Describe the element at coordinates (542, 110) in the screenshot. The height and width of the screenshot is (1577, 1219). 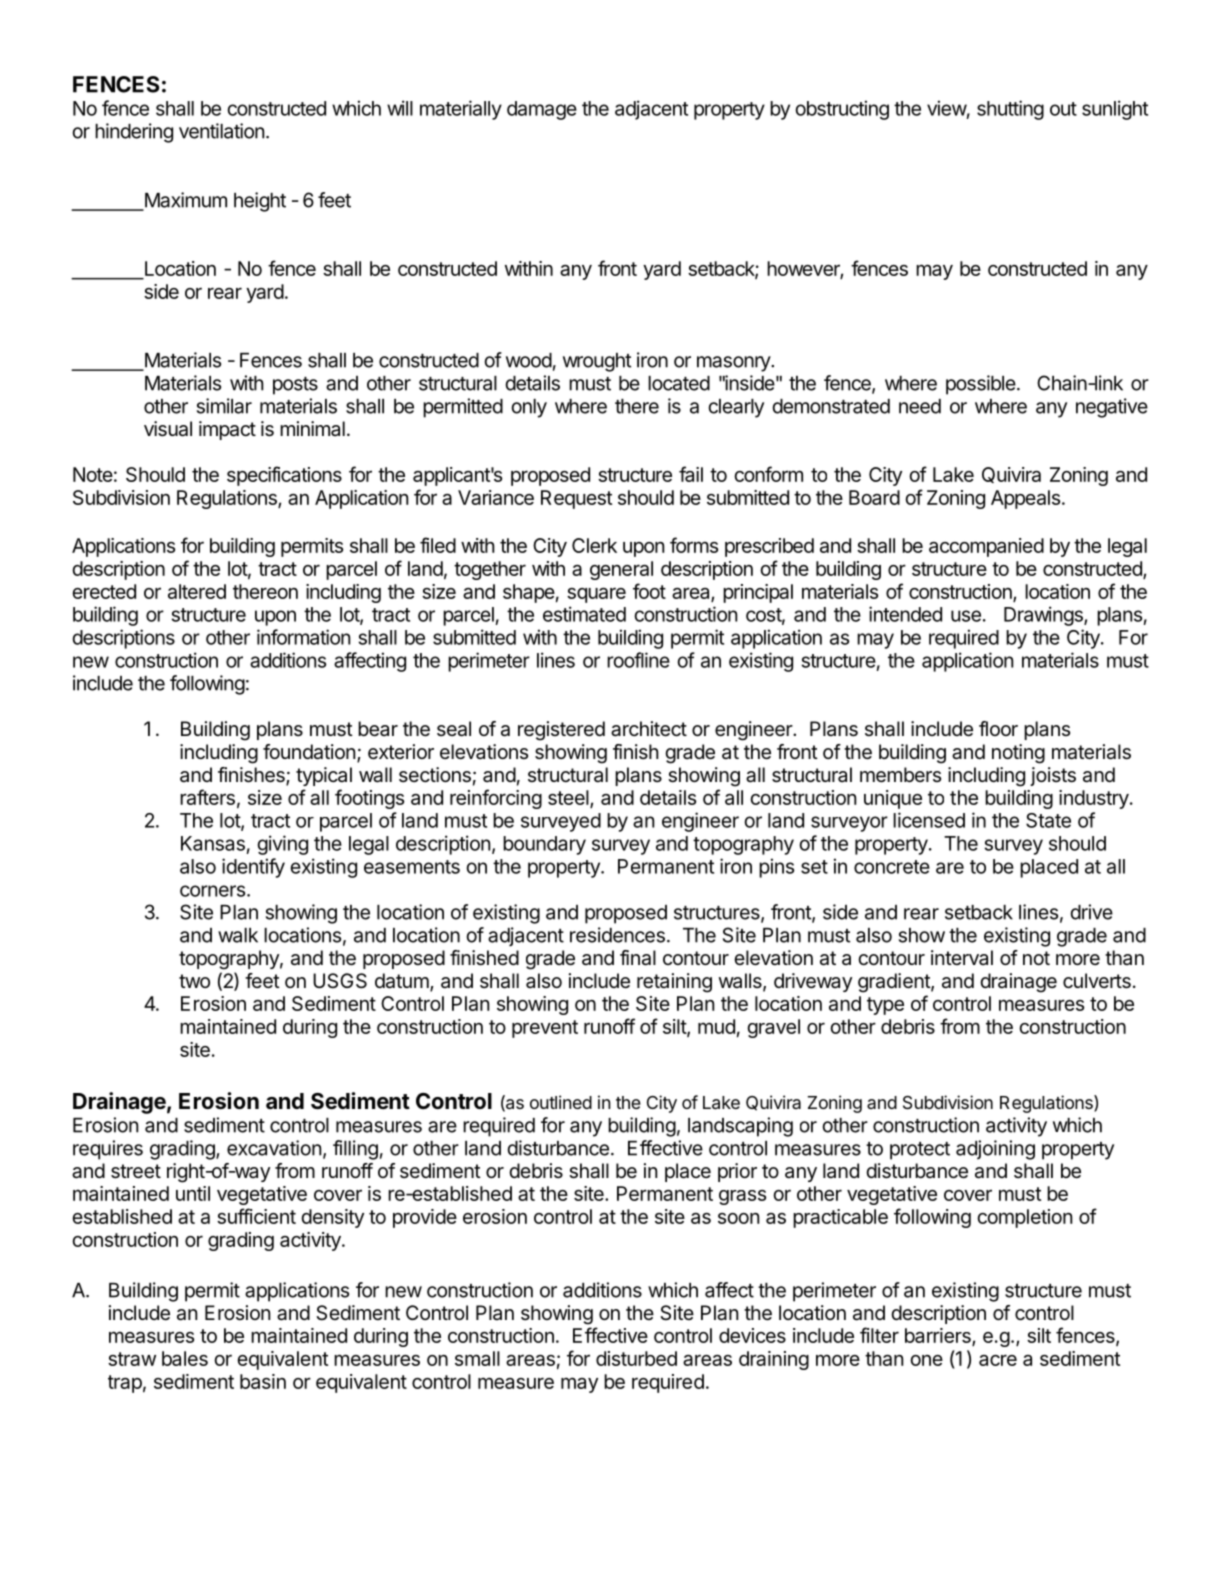
I see `damage` at that location.
